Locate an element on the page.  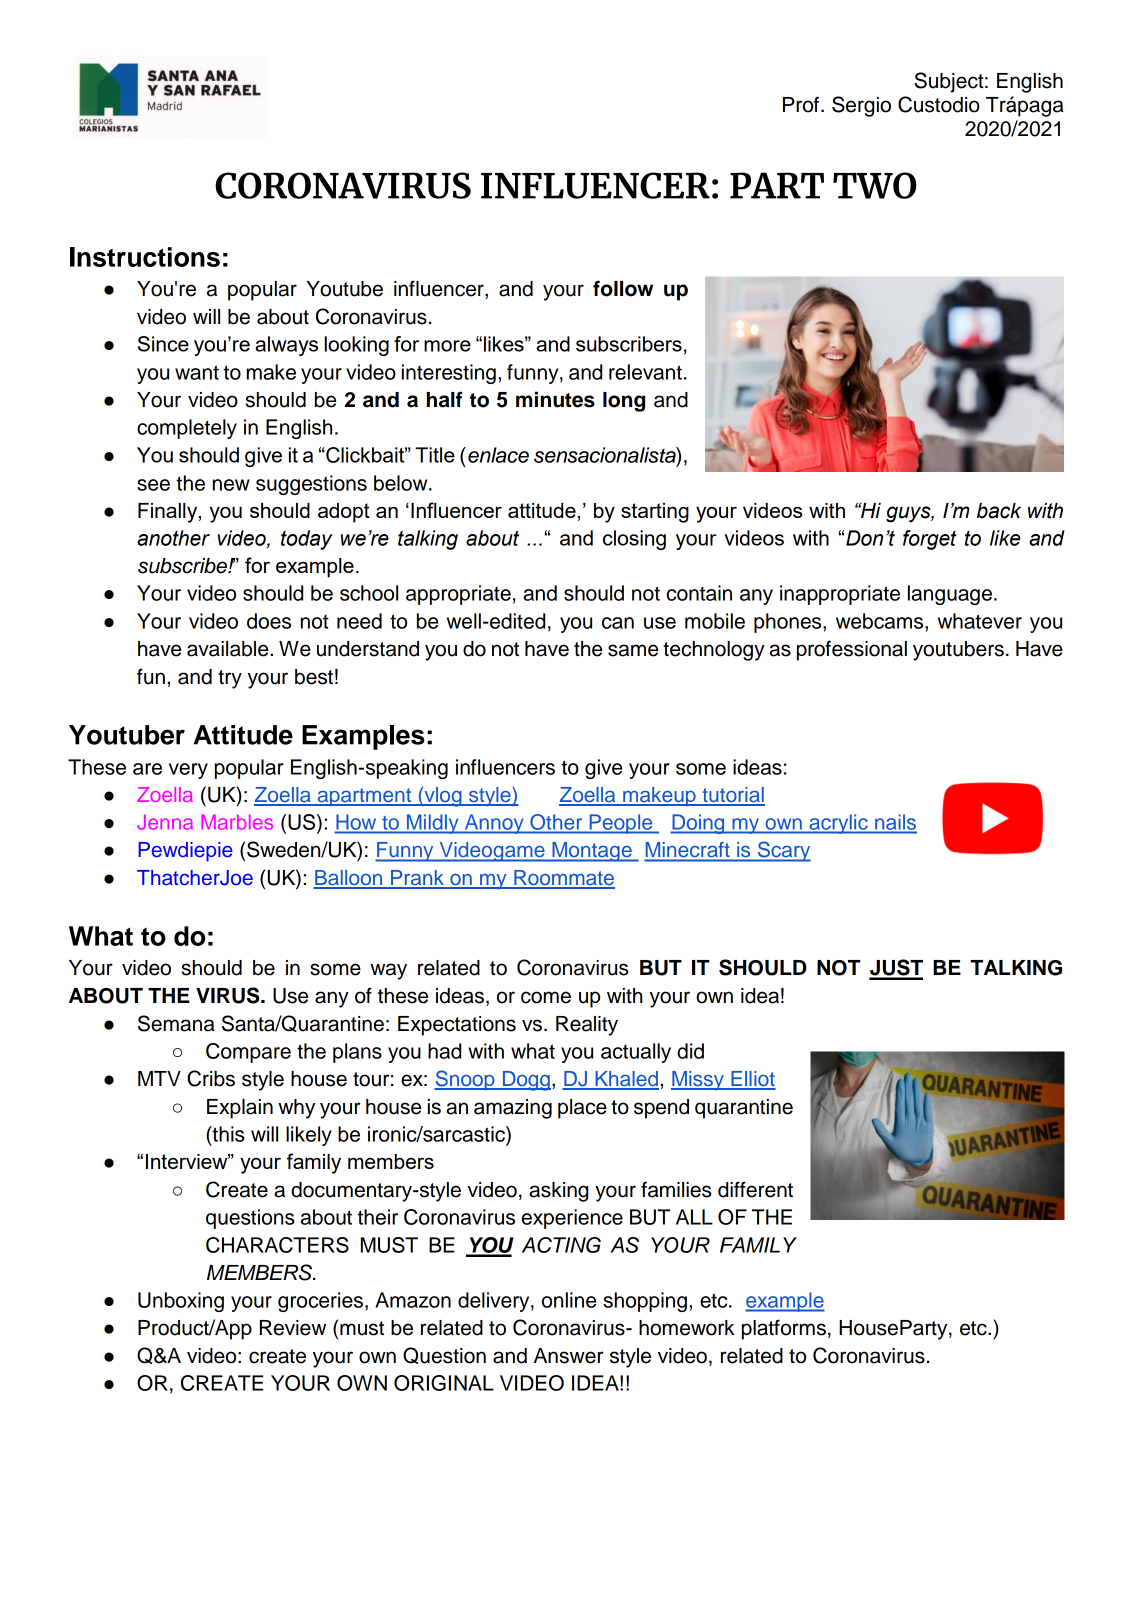
Answer is located at coordinates (568, 1356).
